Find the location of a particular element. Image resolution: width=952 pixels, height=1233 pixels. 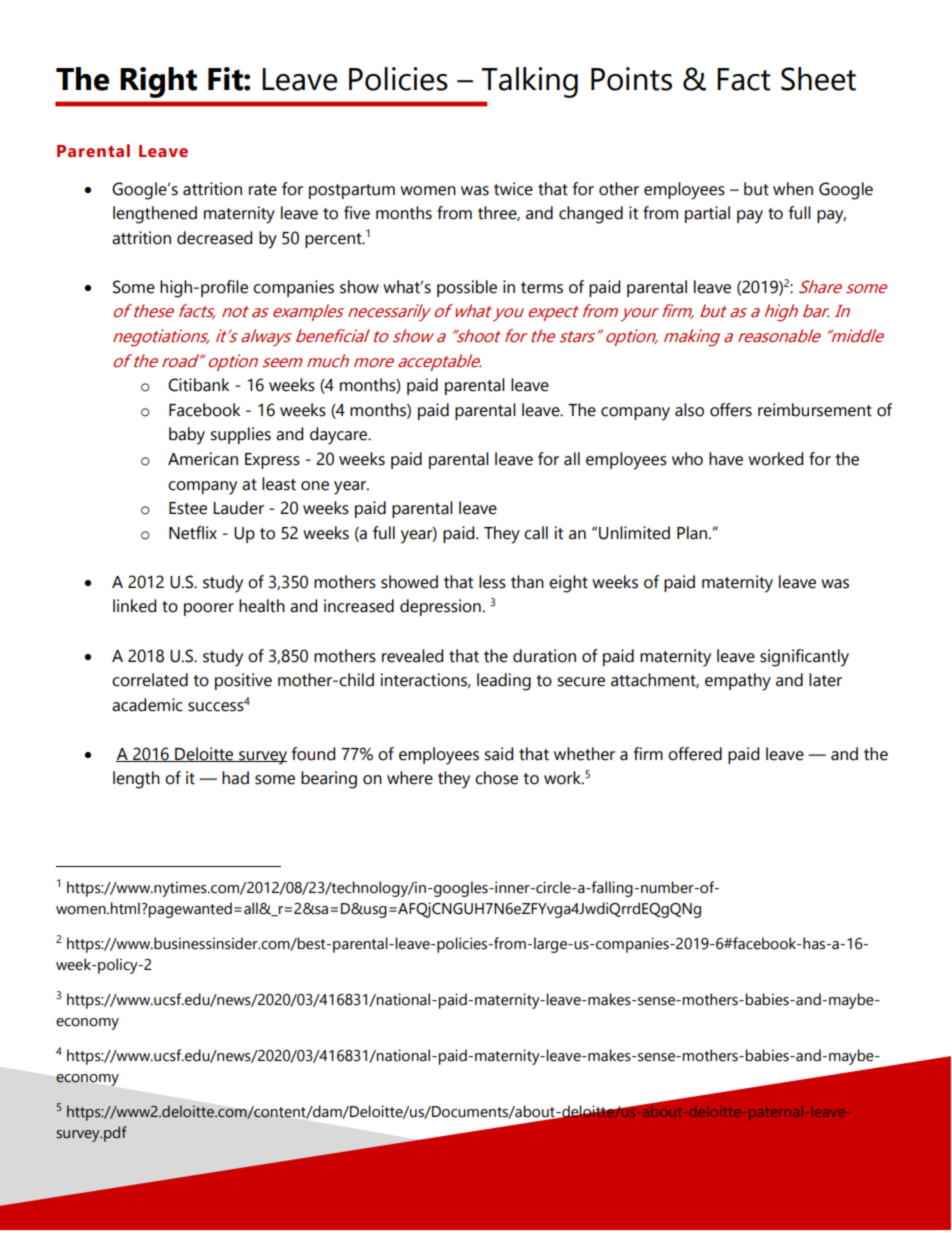

daycare is located at coordinates (340, 436).
